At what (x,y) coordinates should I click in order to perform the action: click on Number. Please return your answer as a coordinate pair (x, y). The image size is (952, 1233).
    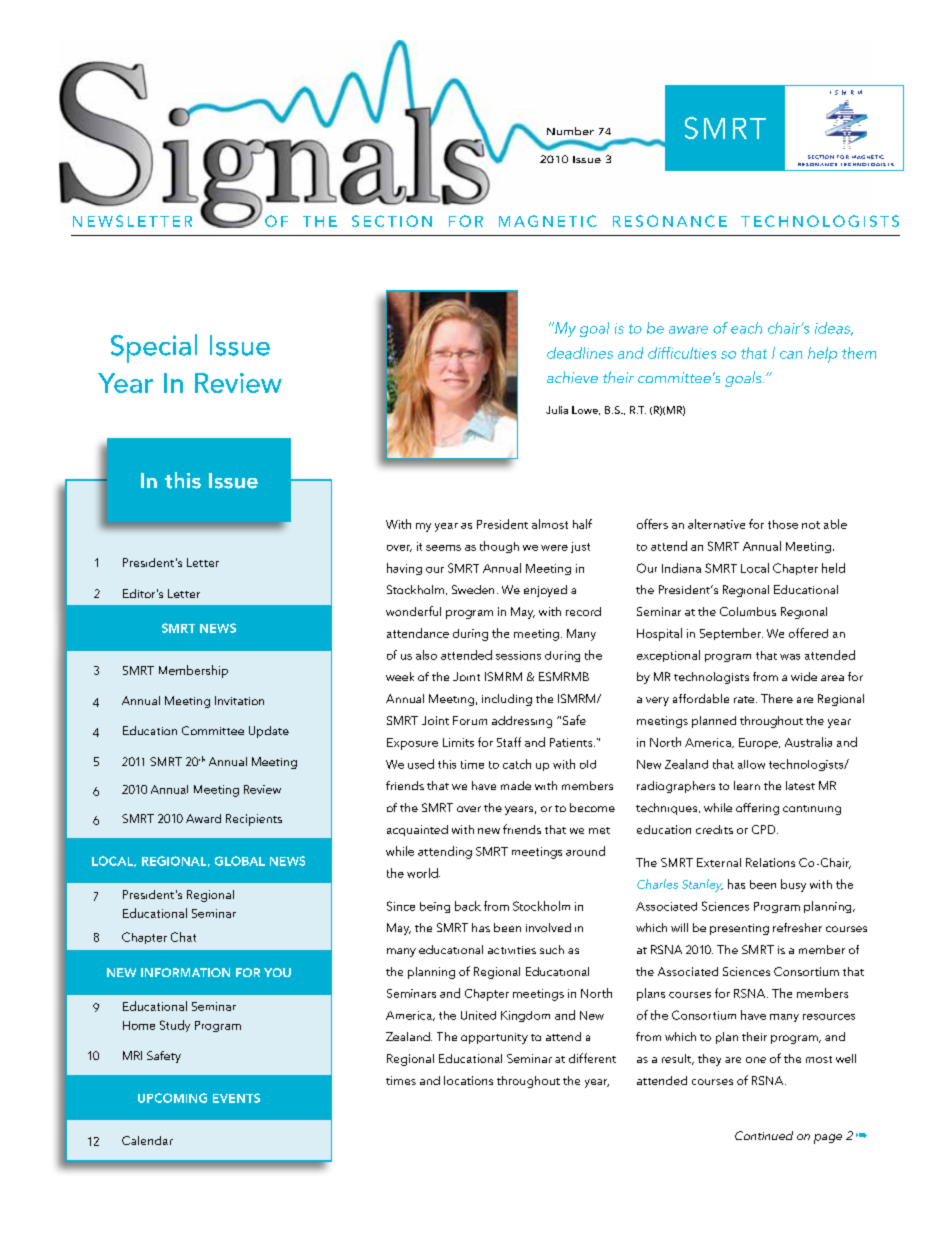
    Looking at the image, I should click on (570, 131).
